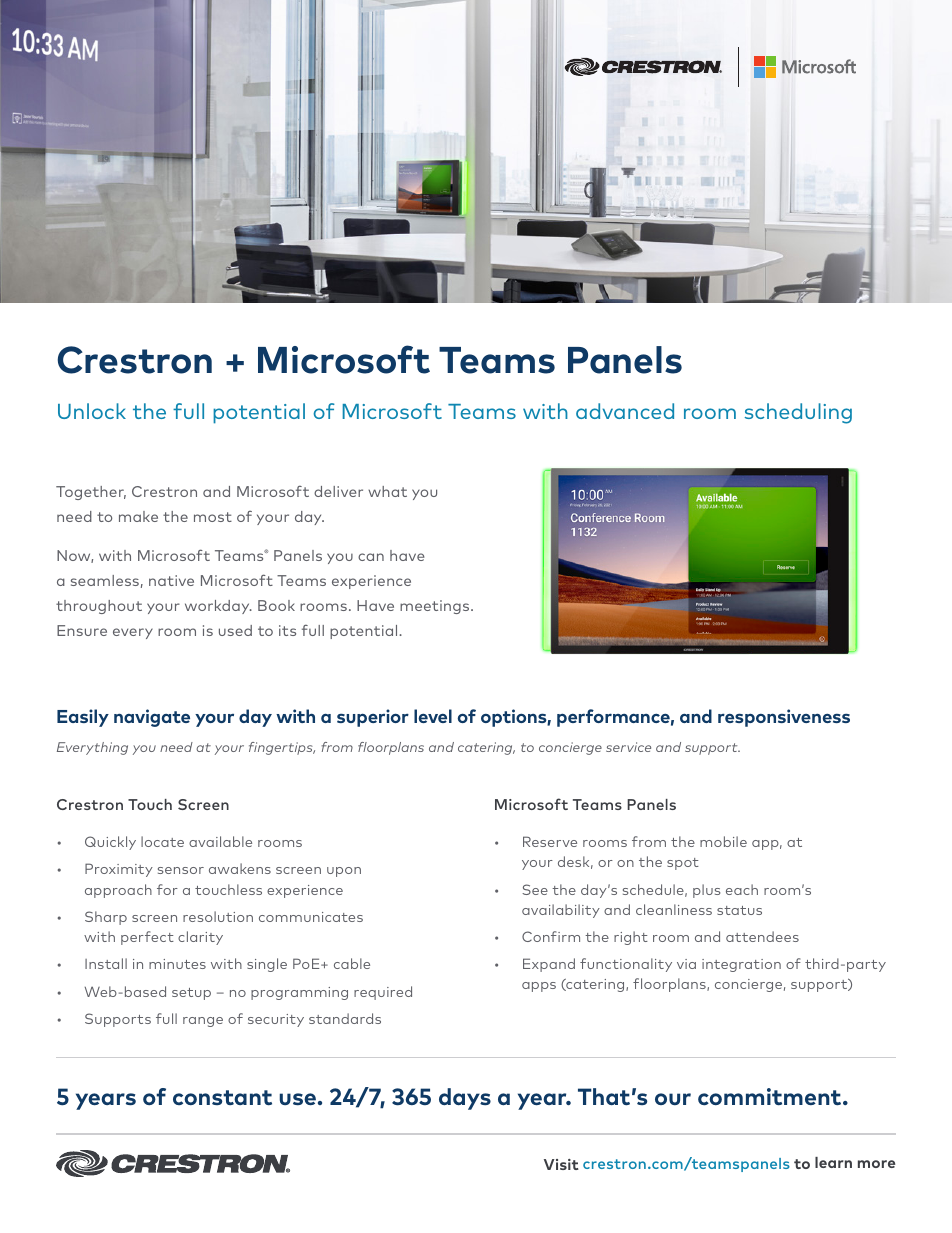 Image resolution: width=952 pixels, height=1233 pixels. I want to click on learn, so click(833, 1162).
